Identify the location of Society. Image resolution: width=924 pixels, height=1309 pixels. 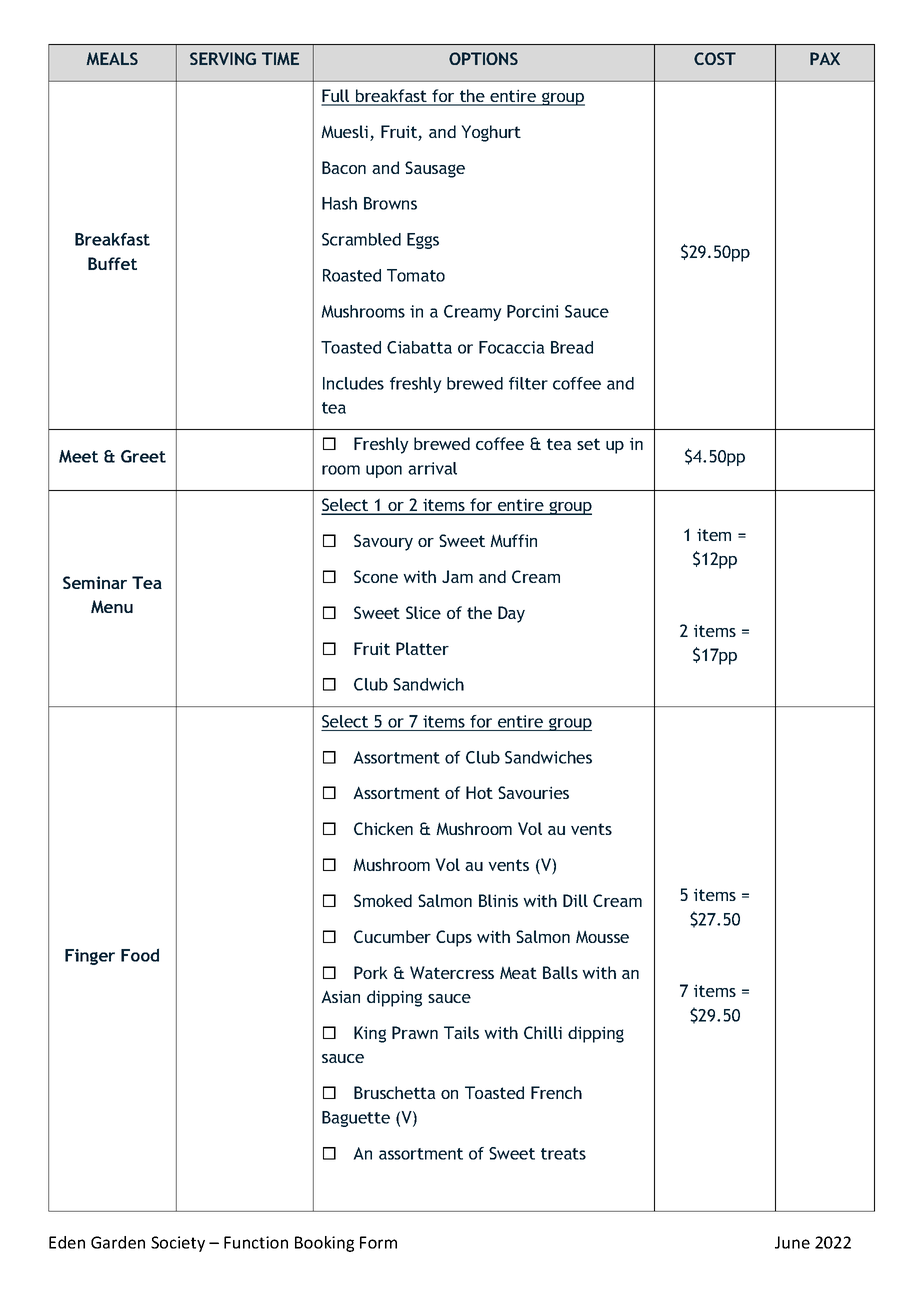
(178, 1244).
